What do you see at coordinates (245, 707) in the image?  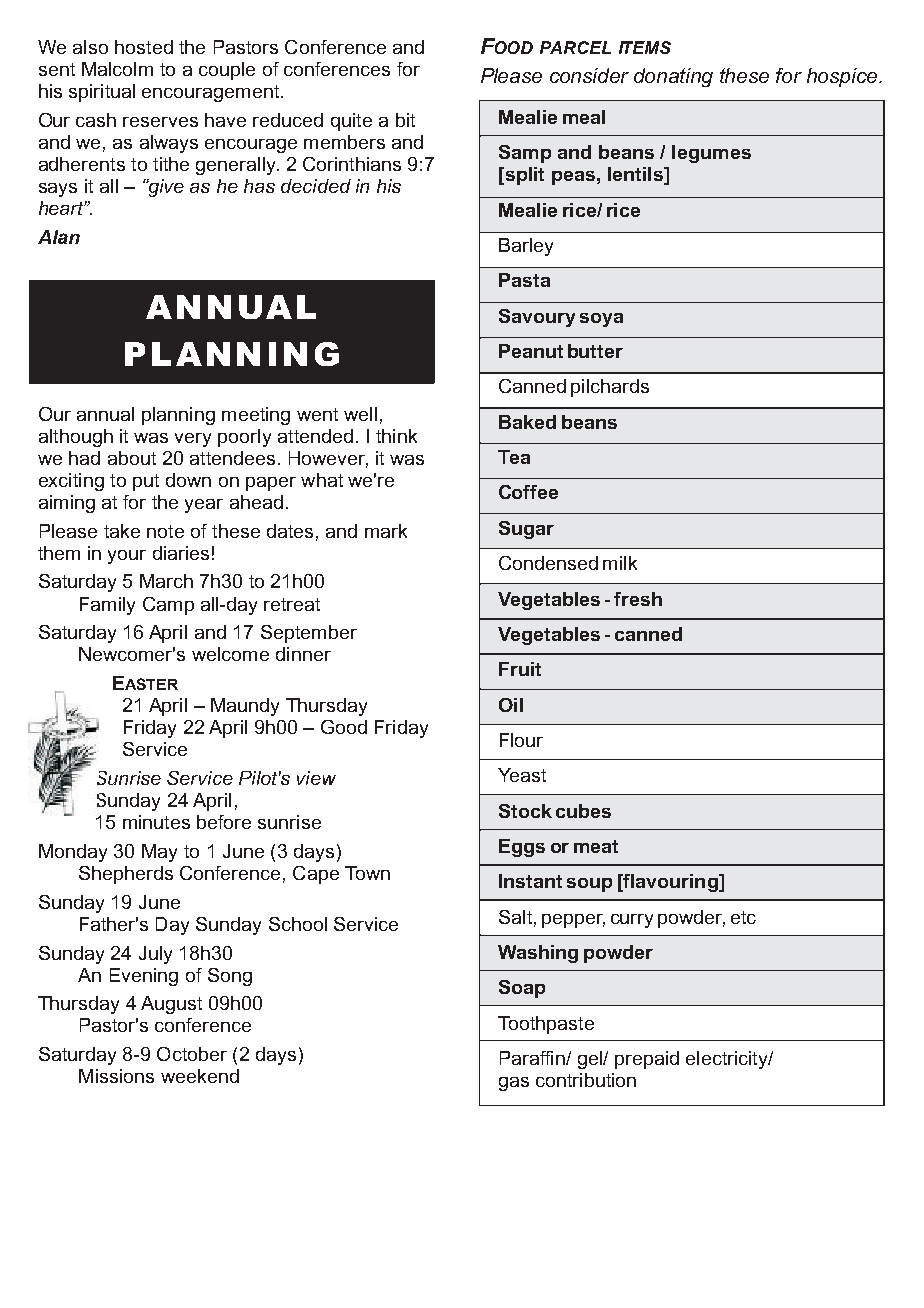 I see `Maundy` at bounding box center [245, 707].
